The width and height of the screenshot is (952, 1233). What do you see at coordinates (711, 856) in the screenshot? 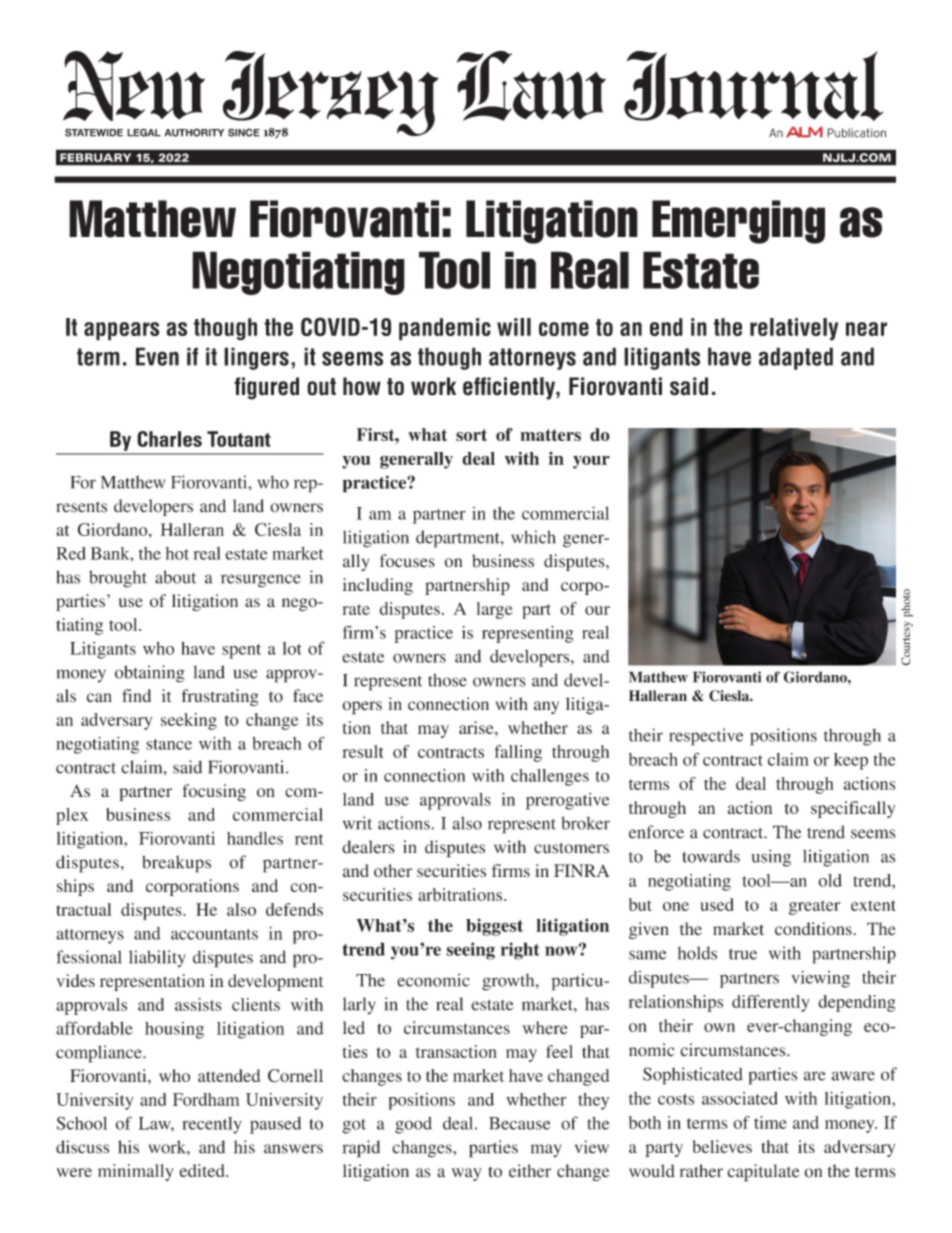
I see `towards` at bounding box center [711, 856].
